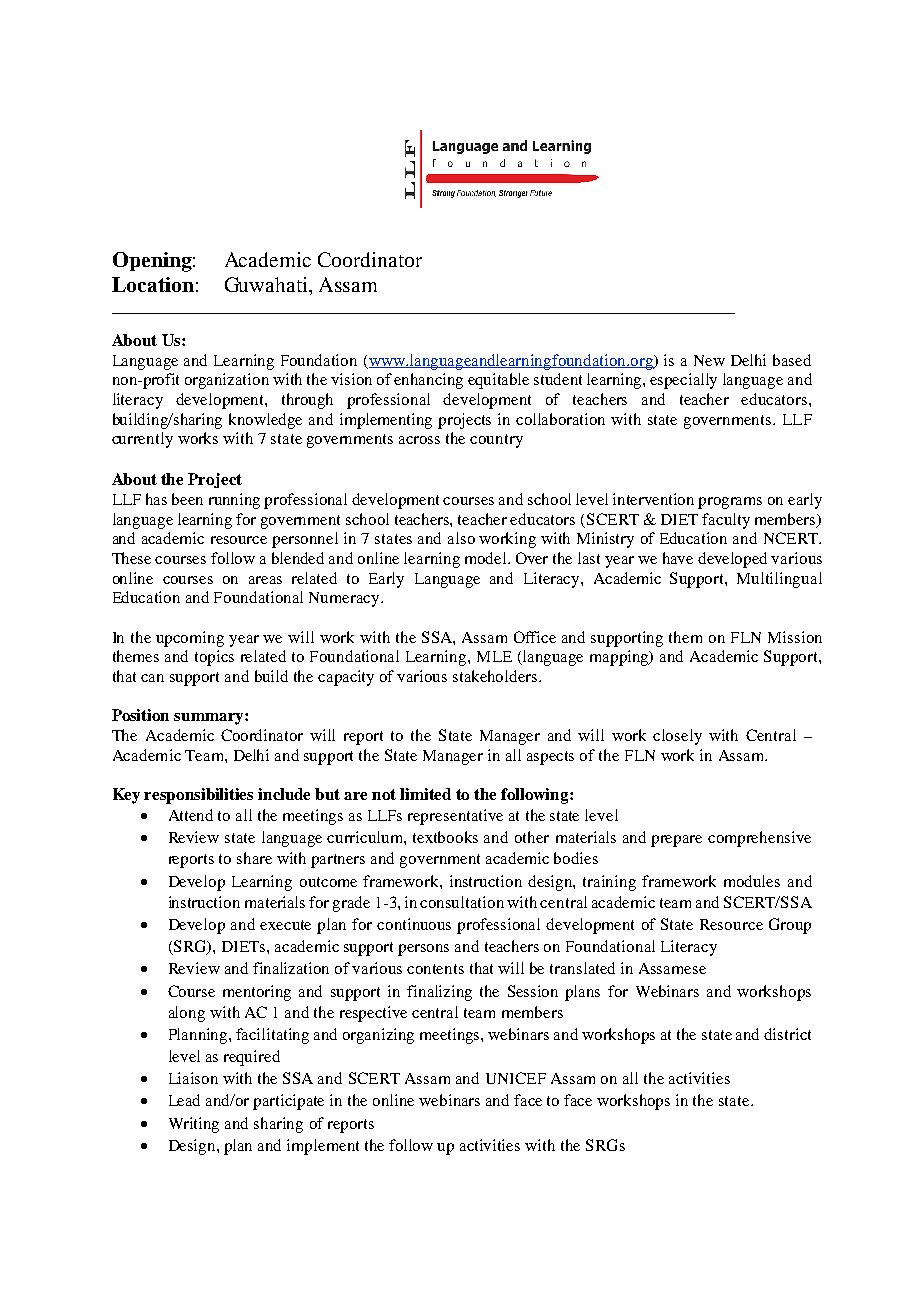  What do you see at coordinates (462, 902) in the document?
I see `consultation` at bounding box center [462, 902].
